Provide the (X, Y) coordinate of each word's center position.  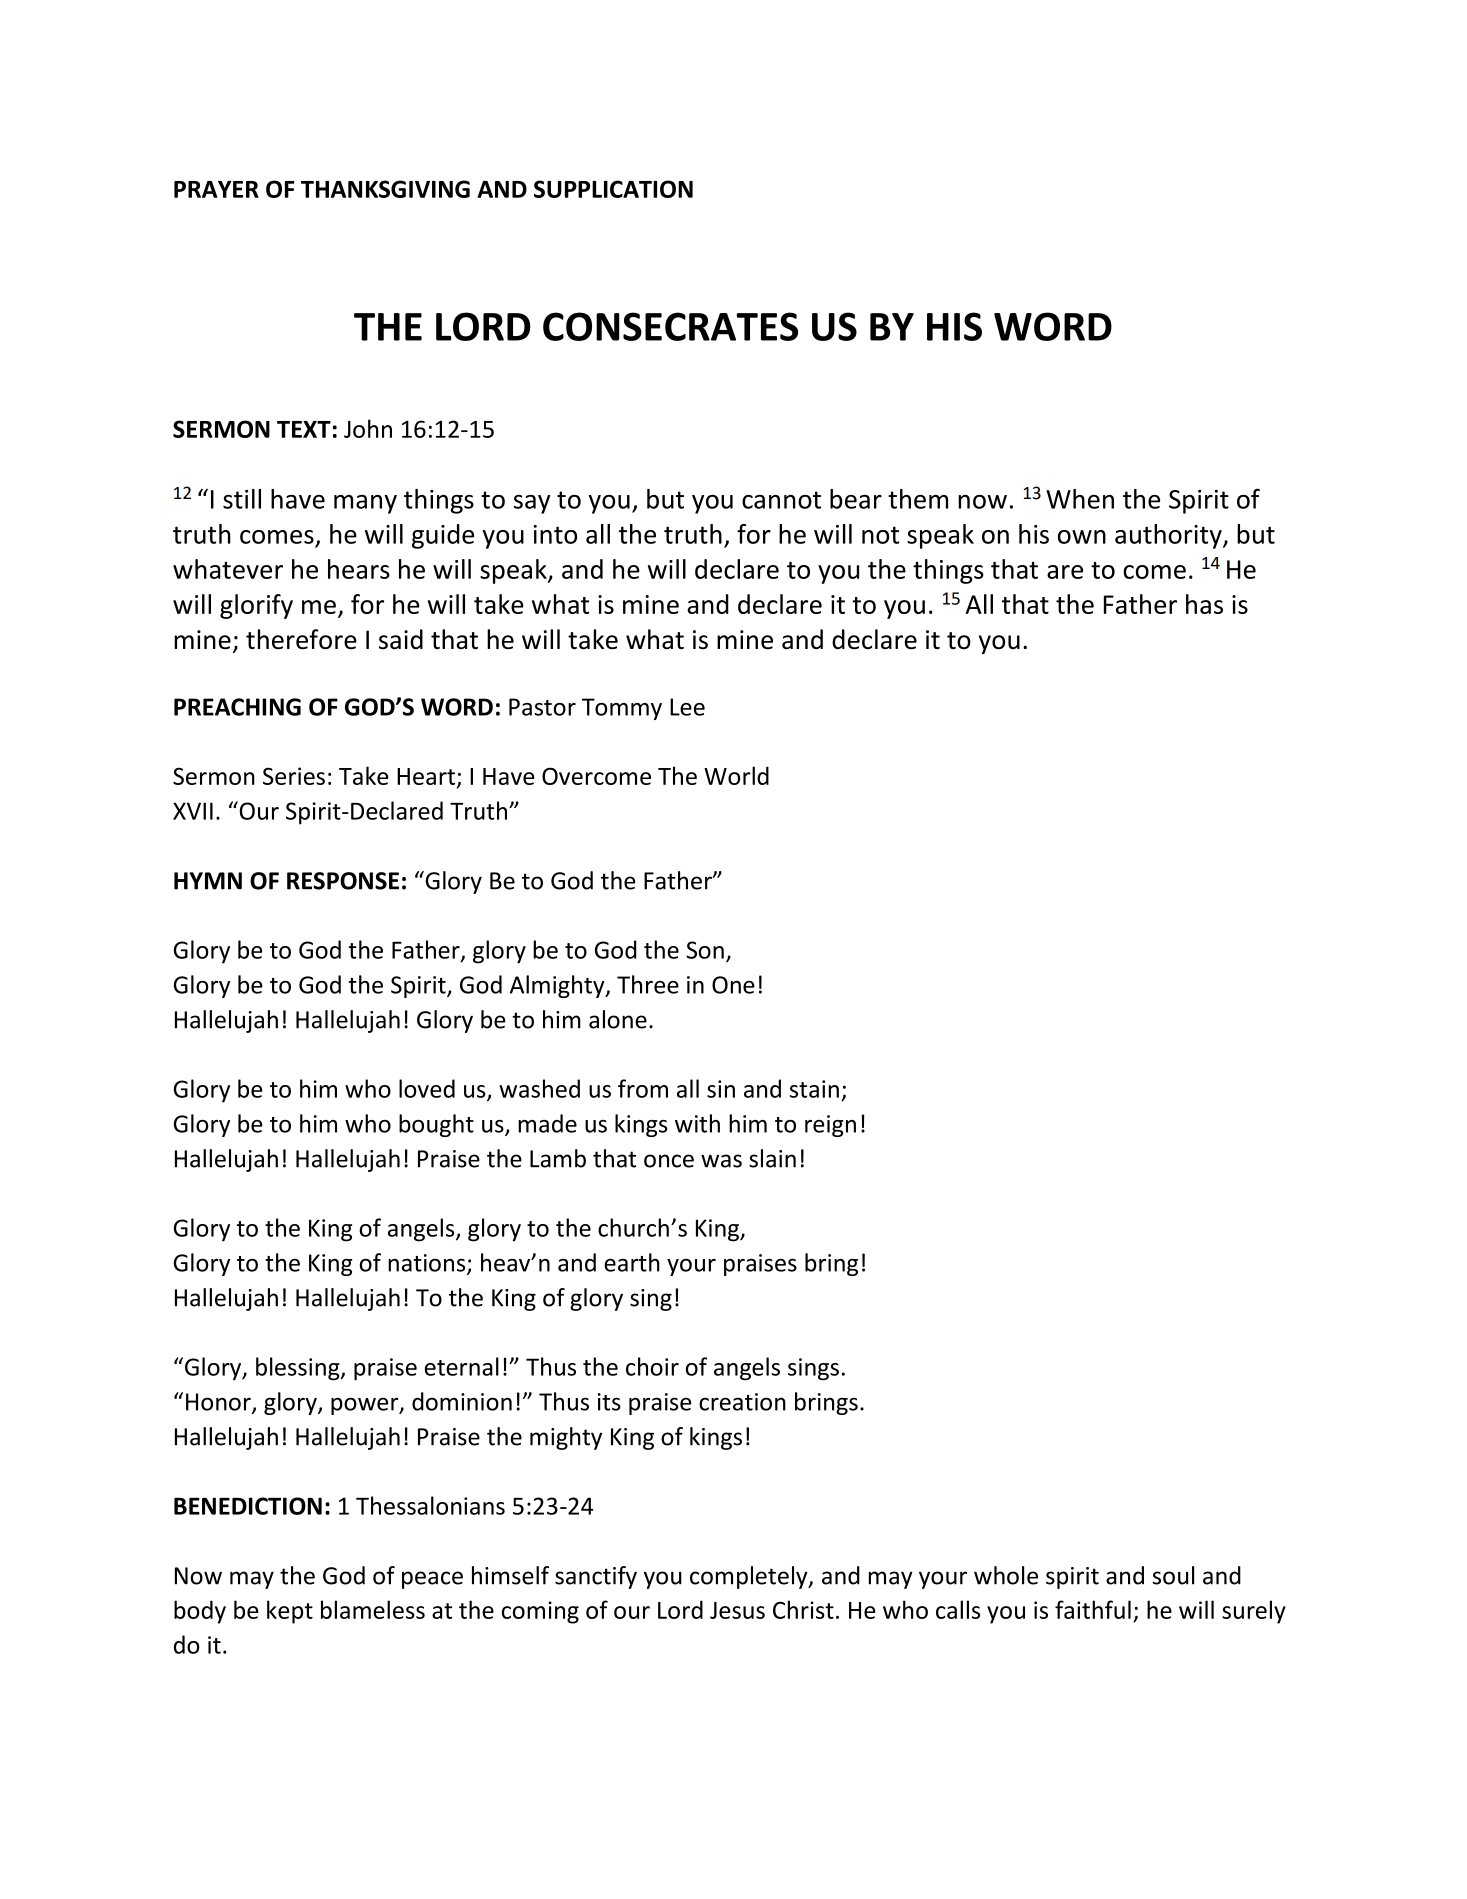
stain (814, 1089)
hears (359, 569)
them (918, 499)
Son (705, 950)
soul (1173, 1575)
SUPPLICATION (613, 189)
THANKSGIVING (385, 189)
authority (1169, 536)
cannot (781, 500)
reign (830, 1126)
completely (750, 1577)
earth (632, 1262)
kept (290, 1612)
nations (428, 1264)
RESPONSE (343, 881)
